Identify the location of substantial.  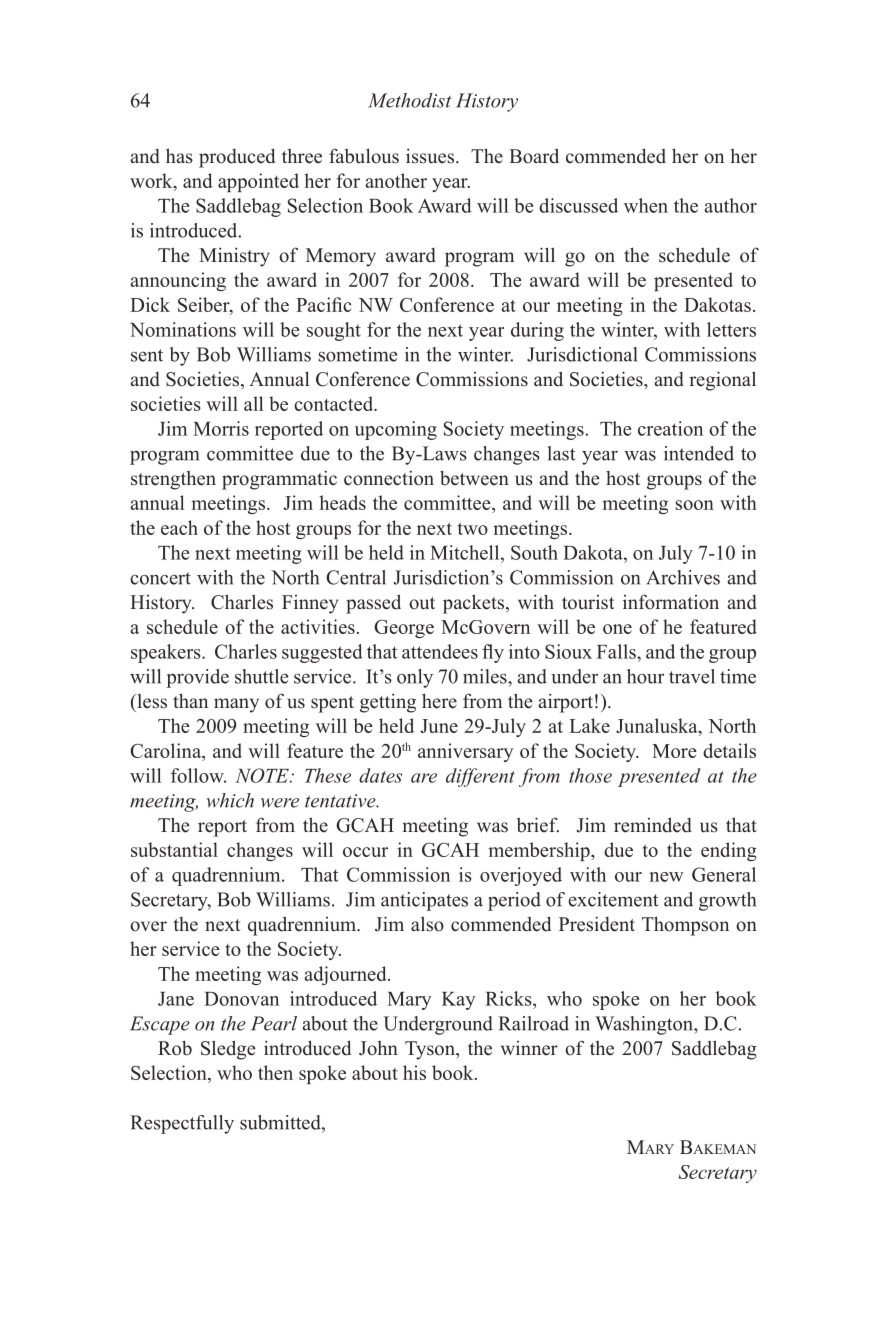
(174, 849).
